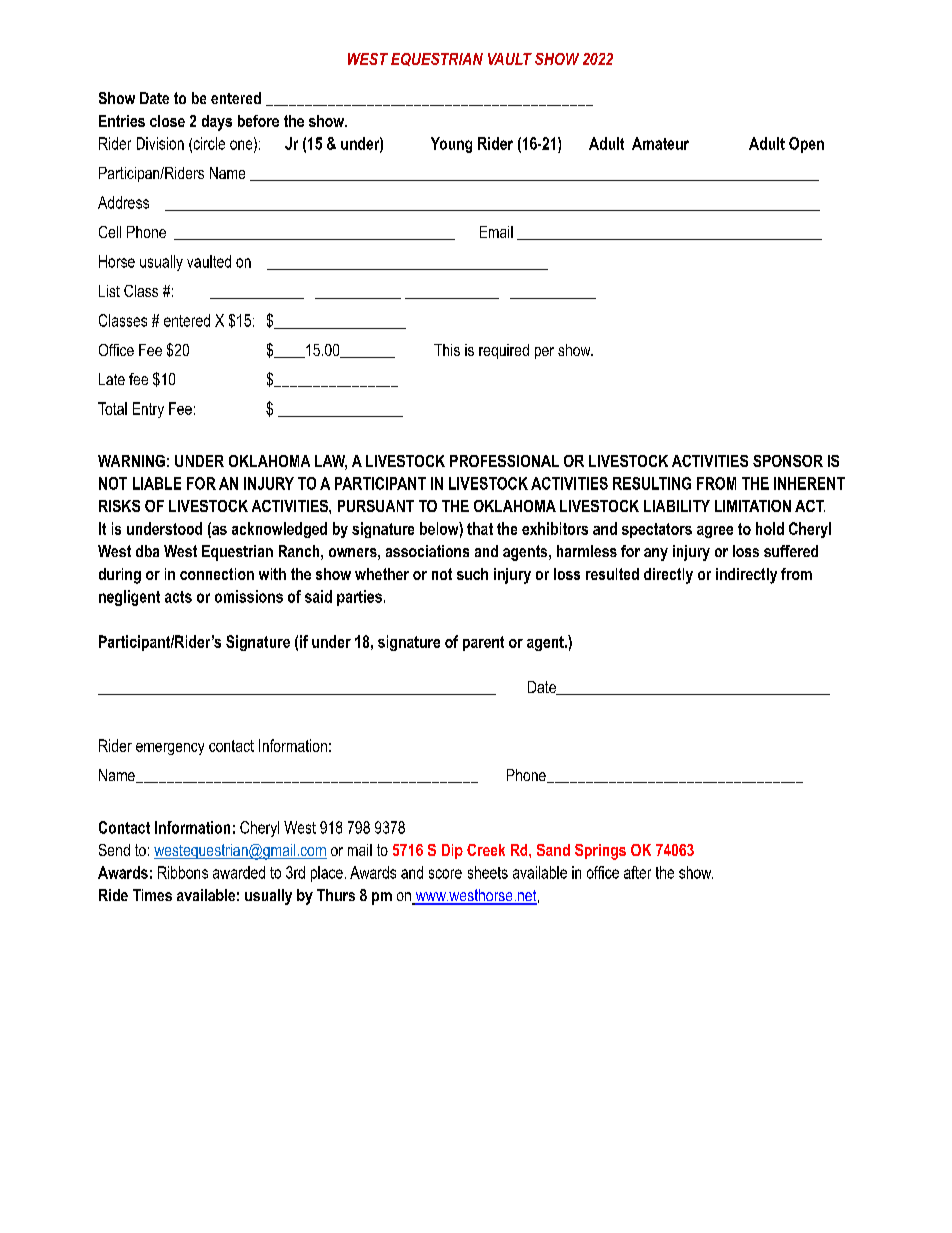  What do you see at coordinates (447, 350) in the page?
I see `This` at bounding box center [447, 350].
